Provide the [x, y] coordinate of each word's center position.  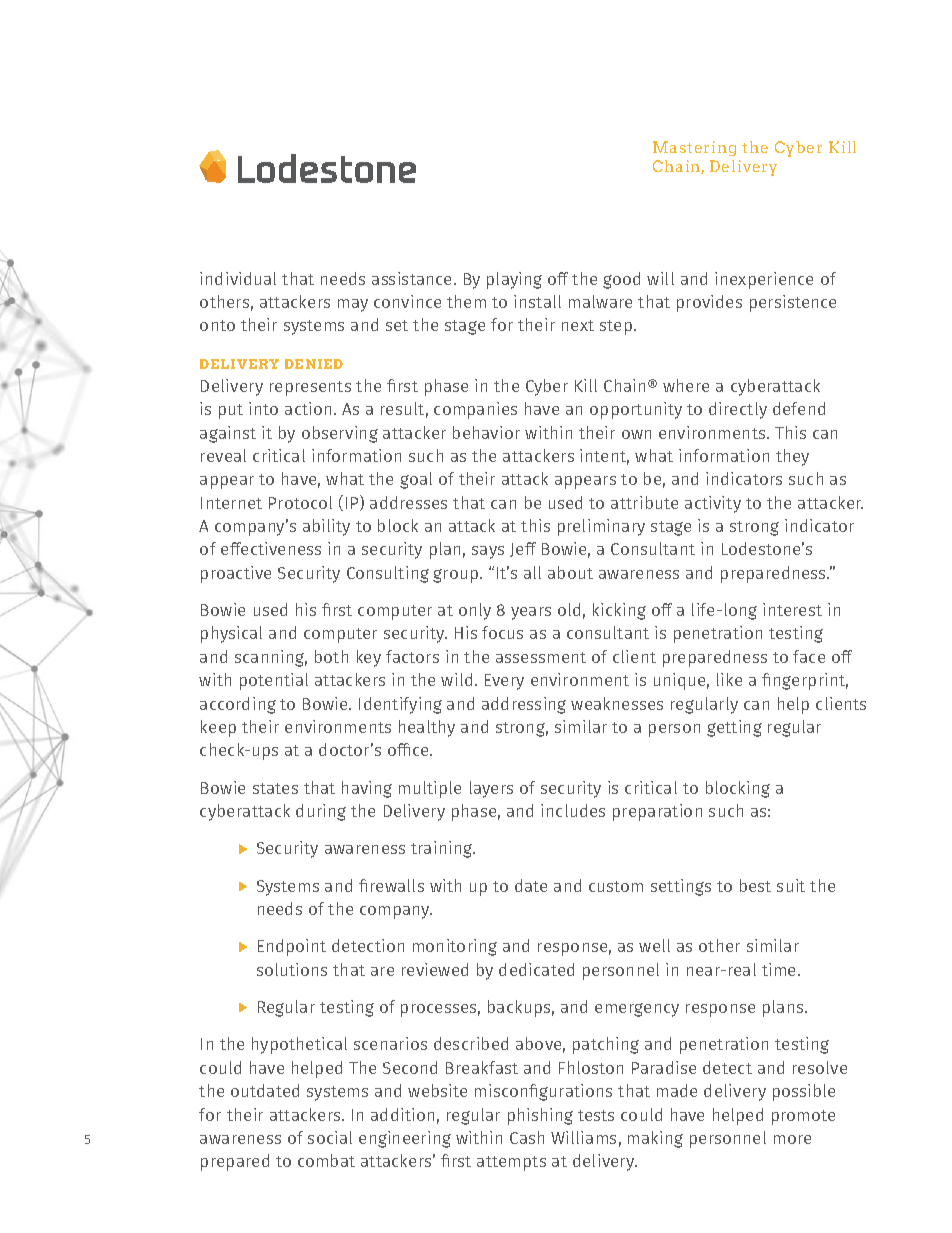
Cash [527, 1137]
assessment [541, 657]
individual [238, 278]
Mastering [694, 148]
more [792, 1139]
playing [514, 280]
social [330, 1137]
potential [274, 681]
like [729, 679]
